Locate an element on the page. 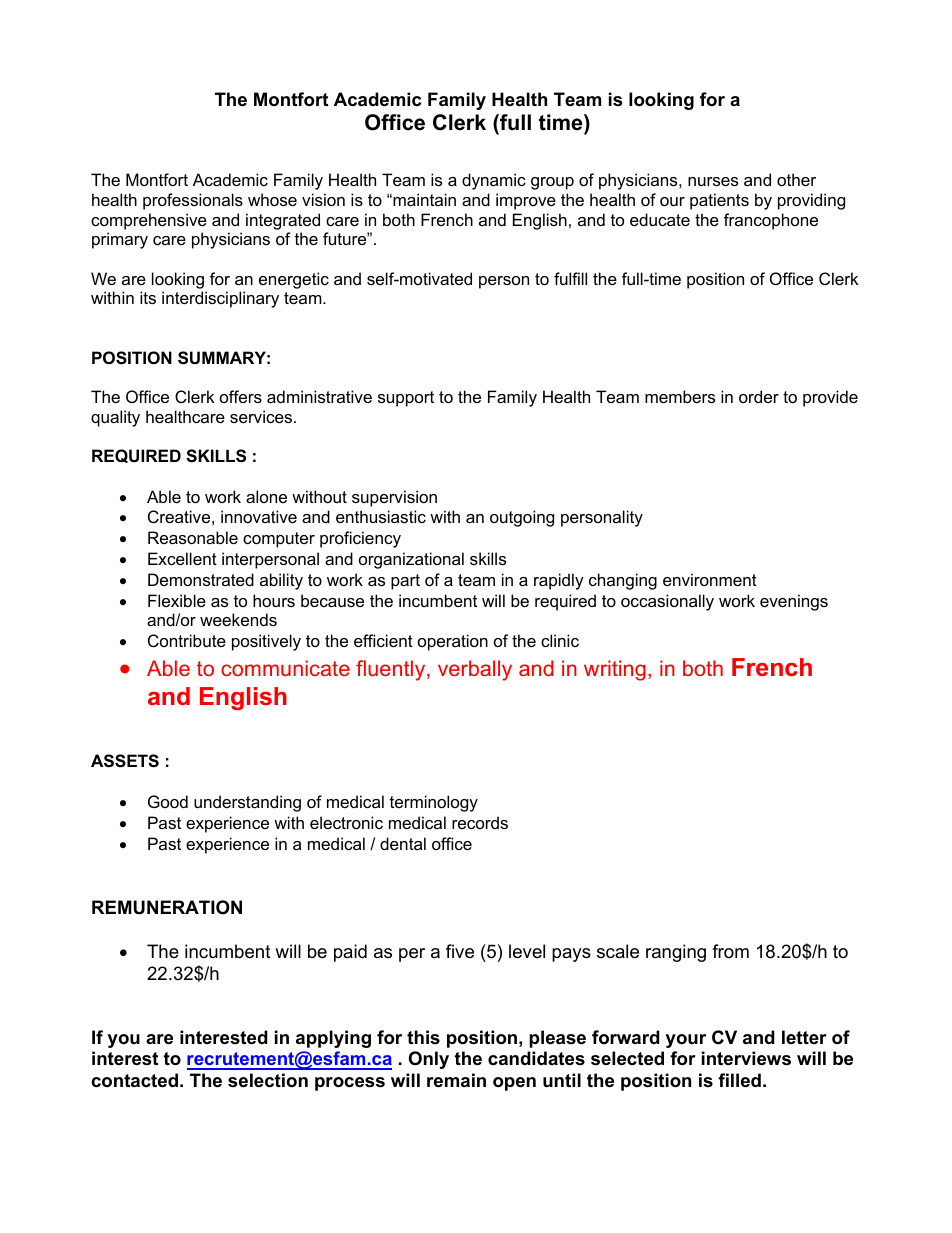 The height and width of the image is (1233, 952). offers is located at coordinates (241, 396).
